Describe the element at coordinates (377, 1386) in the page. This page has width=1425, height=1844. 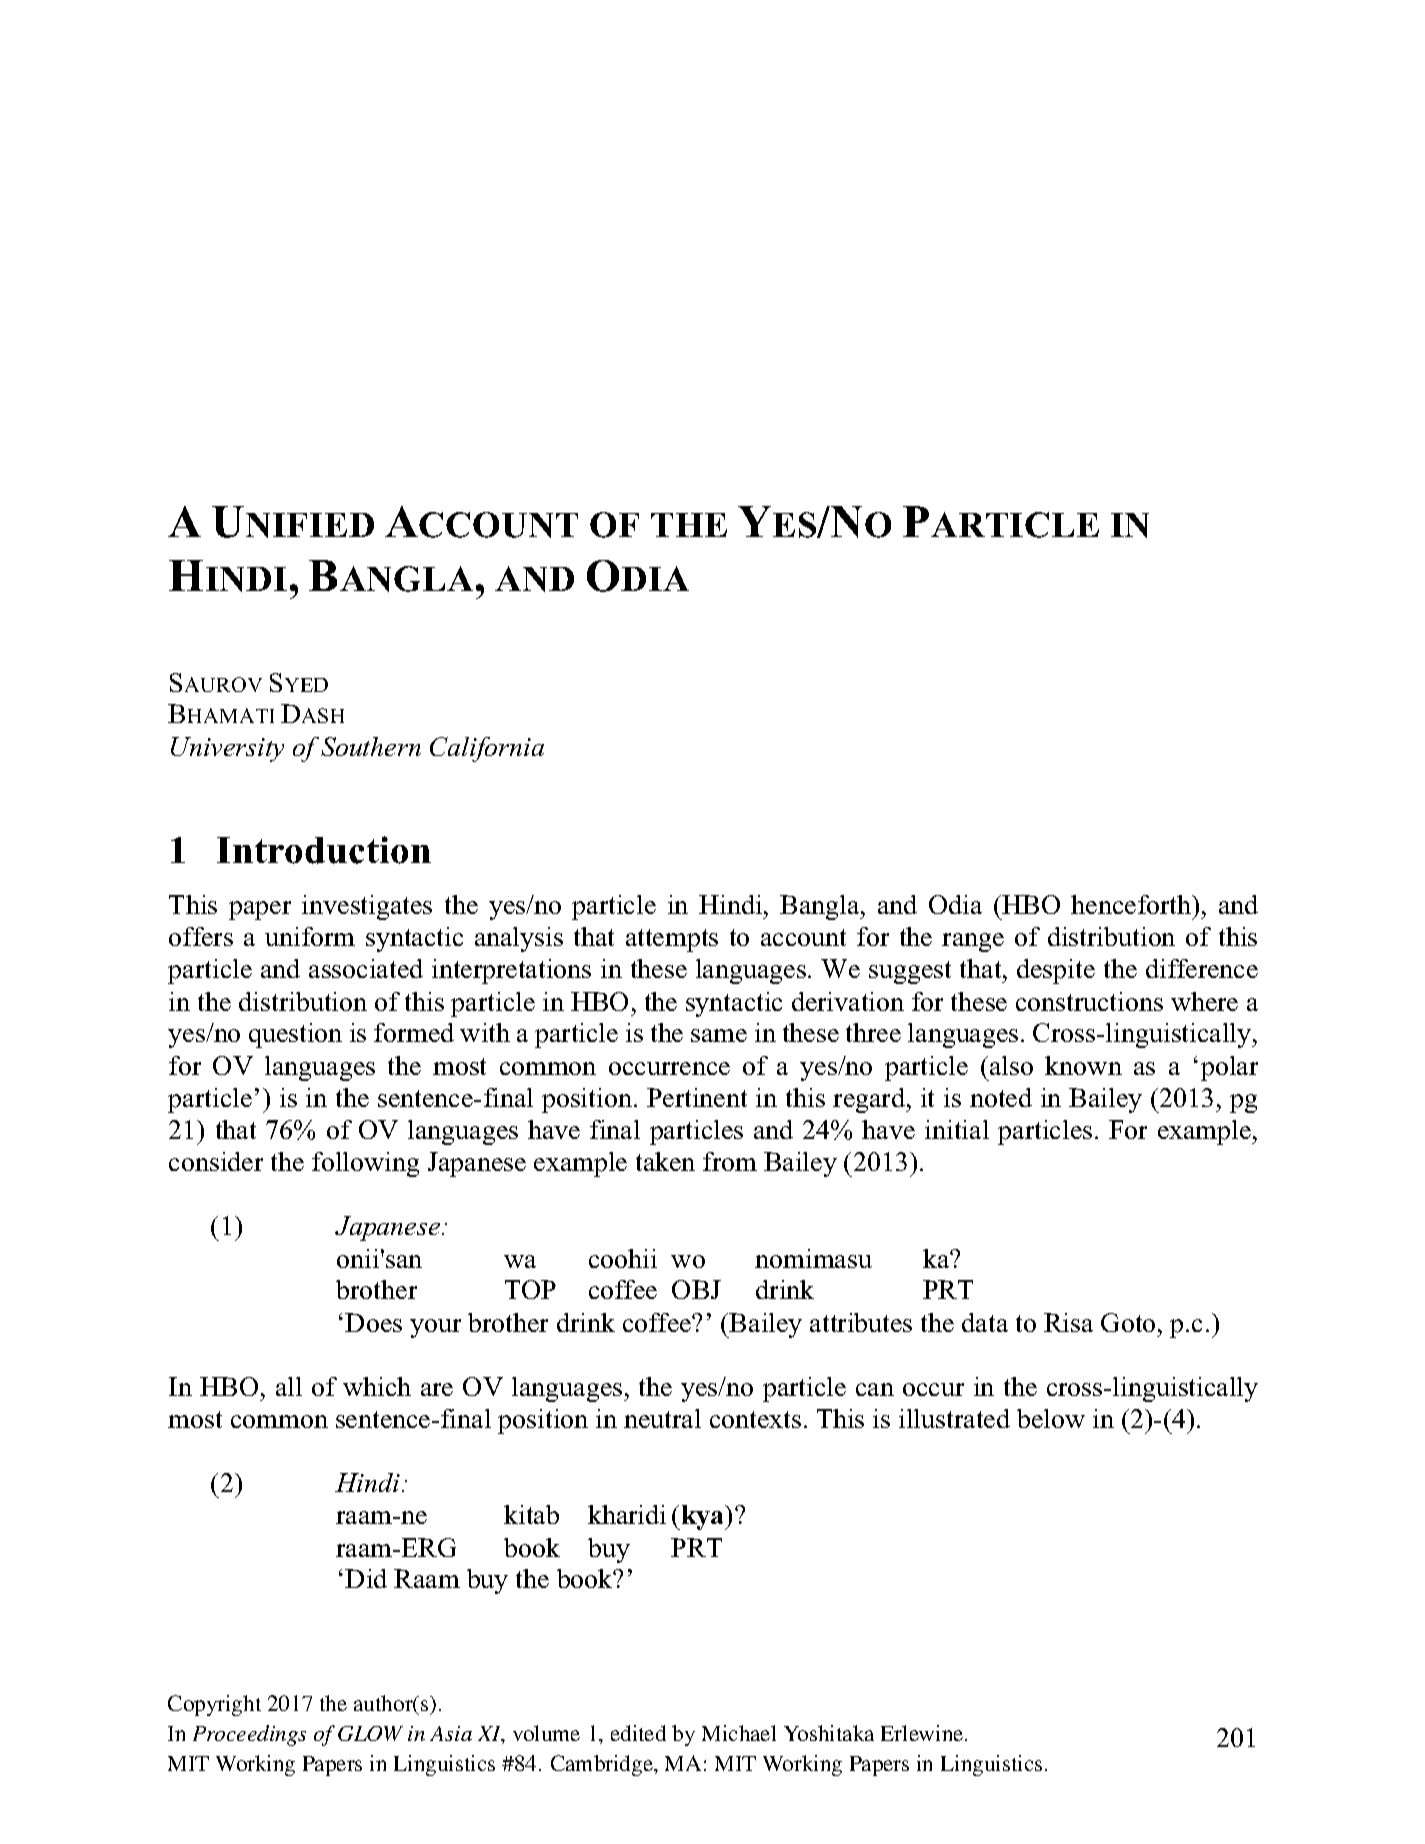
I see `which` at that location.
